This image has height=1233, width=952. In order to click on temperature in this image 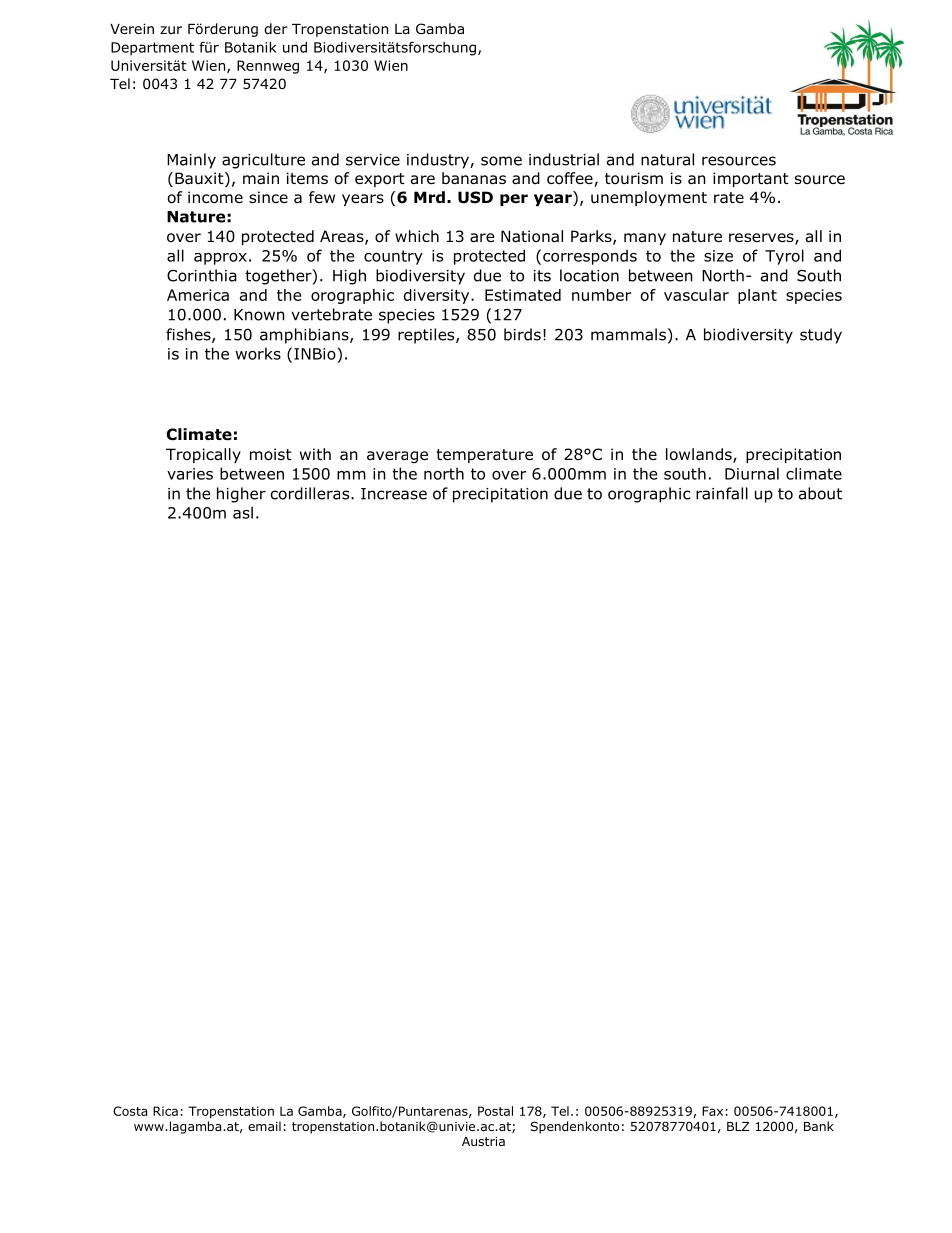, I will do `click(484, 456)`.
